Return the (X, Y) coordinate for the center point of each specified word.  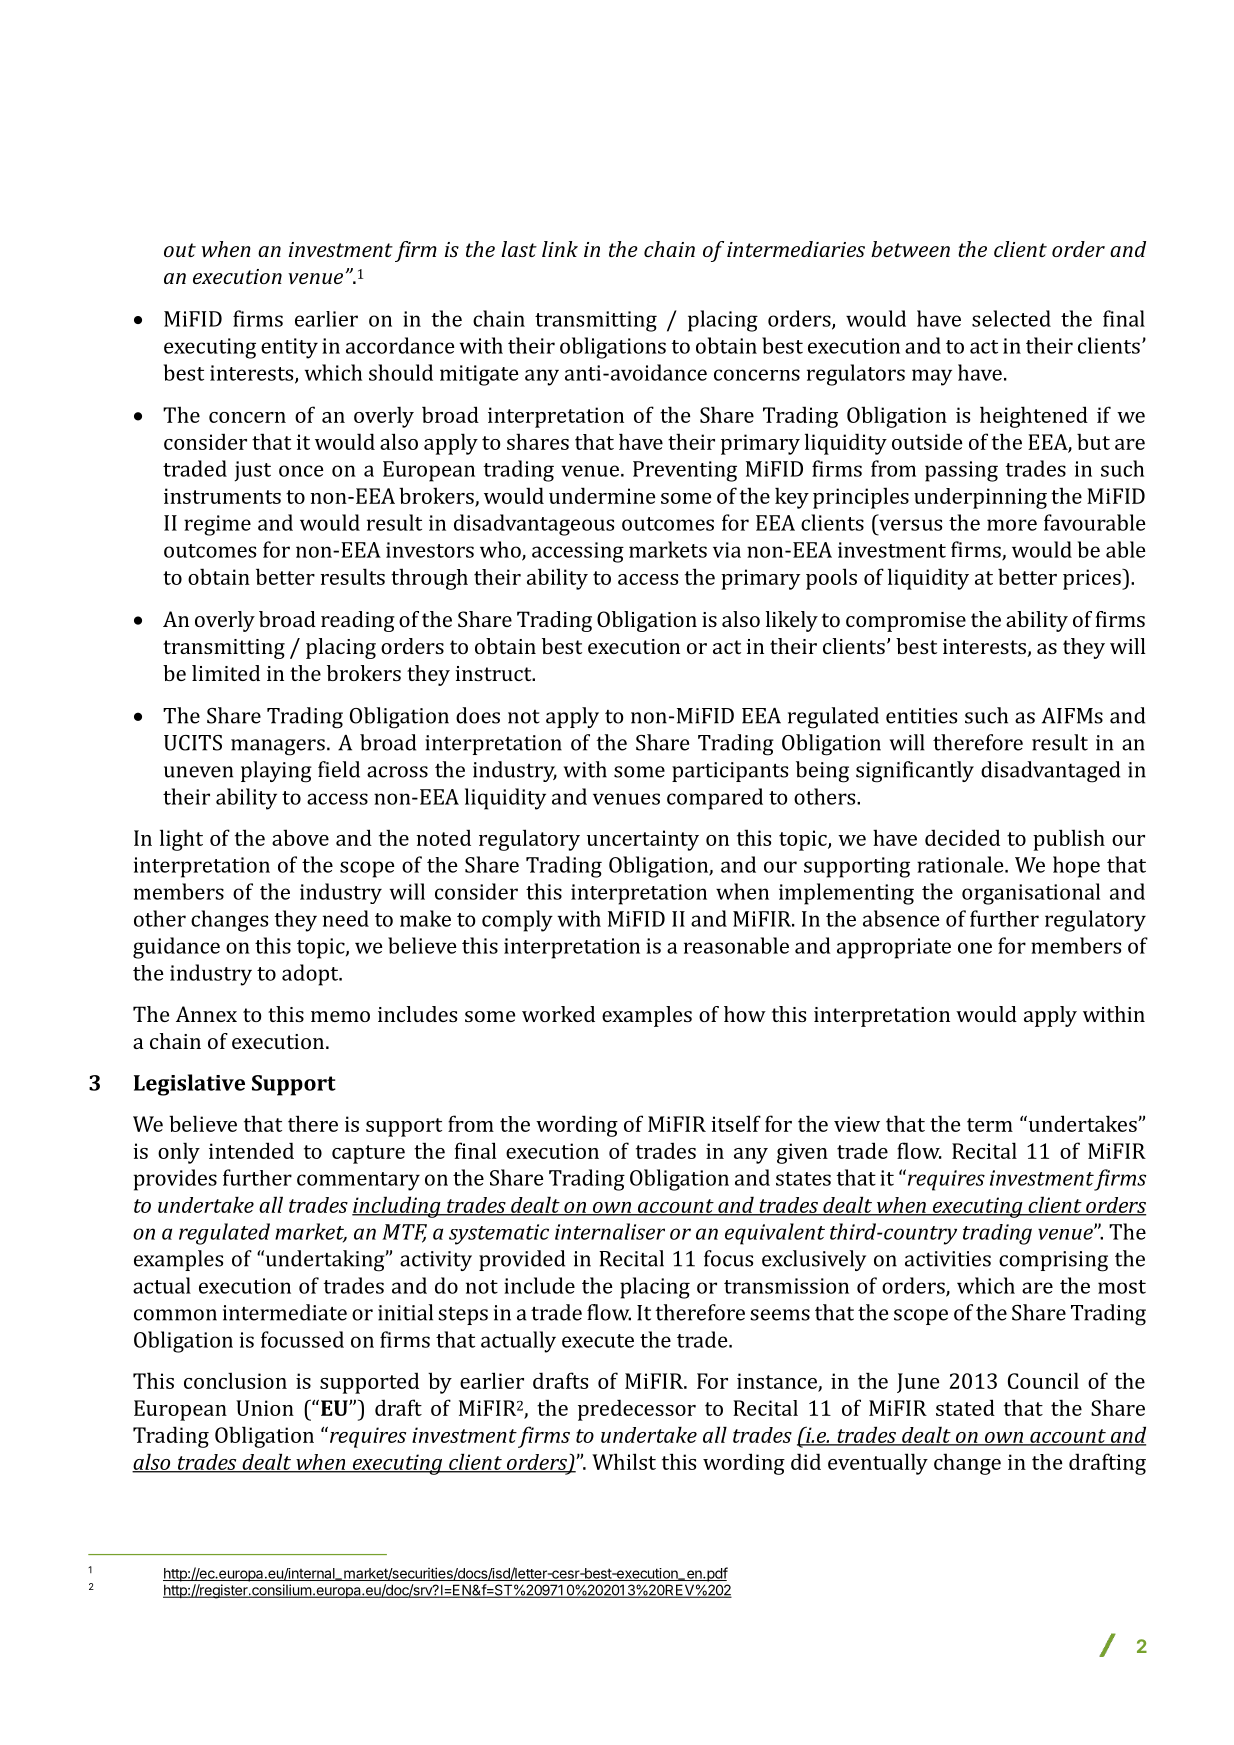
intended (251, 1150)
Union (265, 1408)
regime (217, 525)
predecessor (637, 1410)
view (857, 1124)
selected (1011, 318)
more (1012, 525)
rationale (961, 864)
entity (289, 348)
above (300, 837)
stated (965, 1407)
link (560, 249)
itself (736, 1123)
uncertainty (643, 840)
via (727, 550)
